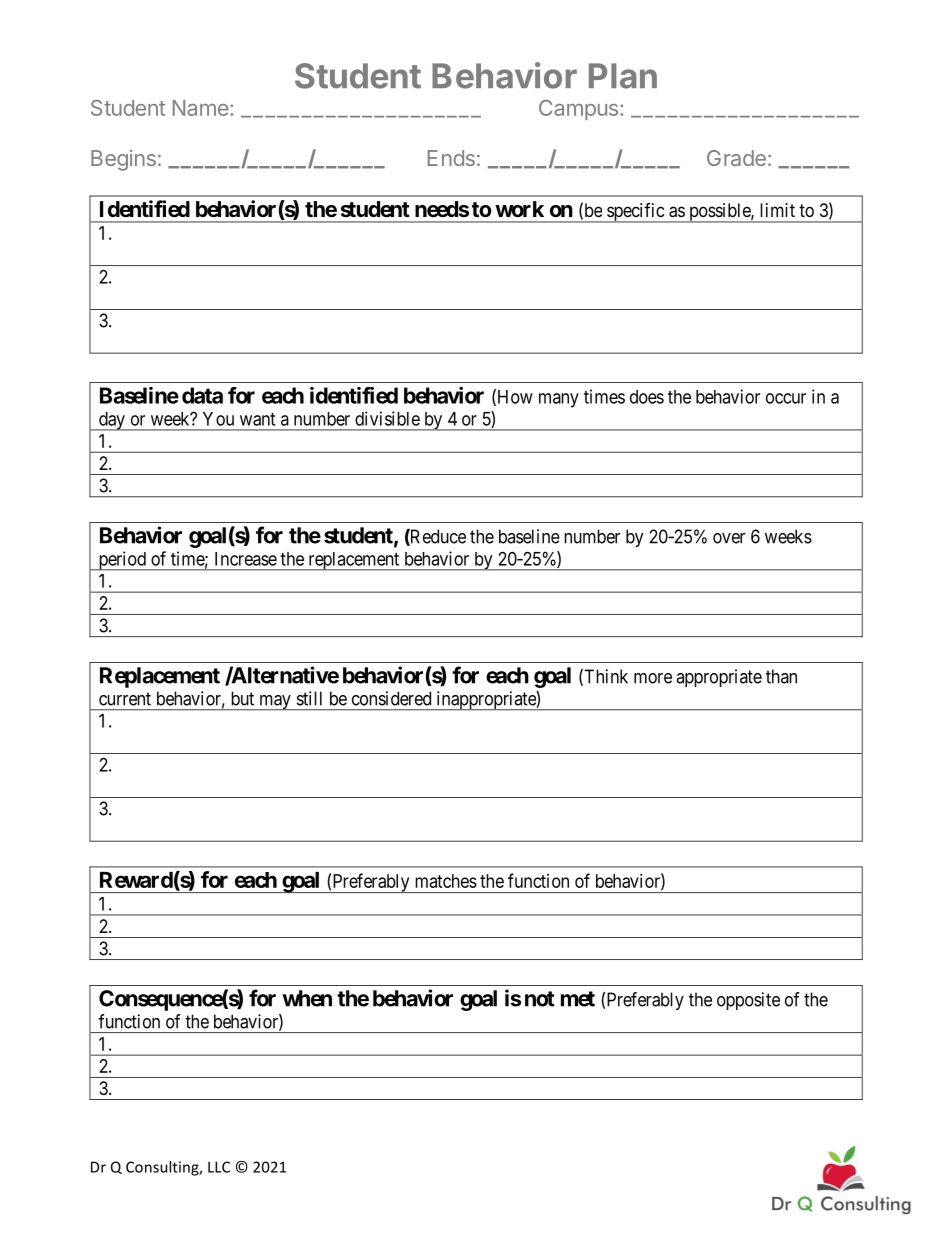 The image size is (952, 1233). Describe the element at coordinates (748, 1001) in the screenshot. I see `opposite` at that location.
